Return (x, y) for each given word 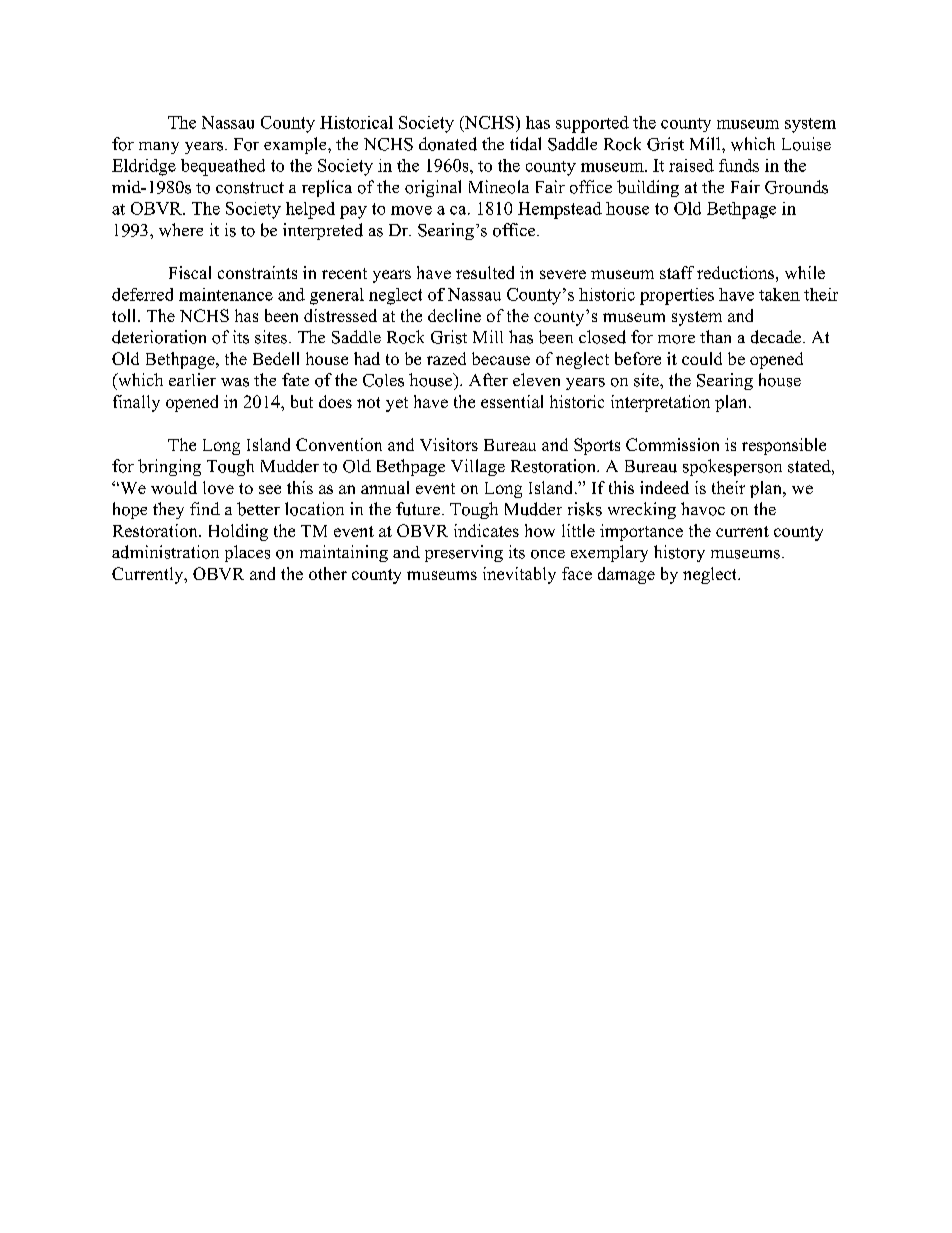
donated (448, 144)
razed (446, 358)
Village (478, 467)
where (181, 230)
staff (677, 272)
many (159, 148)
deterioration (159, 337)
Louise (806, 144)
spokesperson (732, 467)
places (247, 553)
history (679, 553)
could (702, 358)
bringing (169, 467)
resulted (485, 272)
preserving (464, 553)
